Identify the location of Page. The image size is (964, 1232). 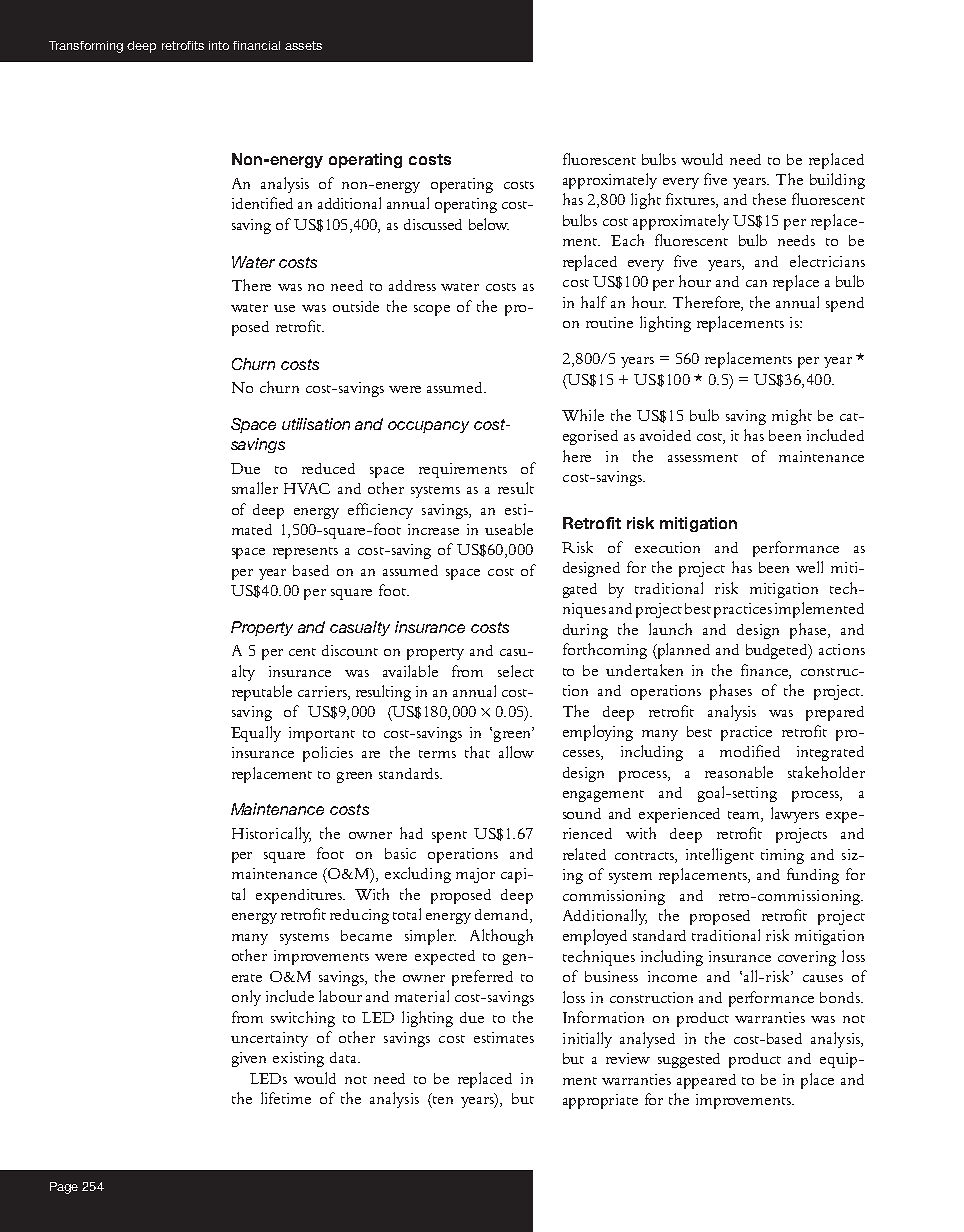
(64, 1188).
